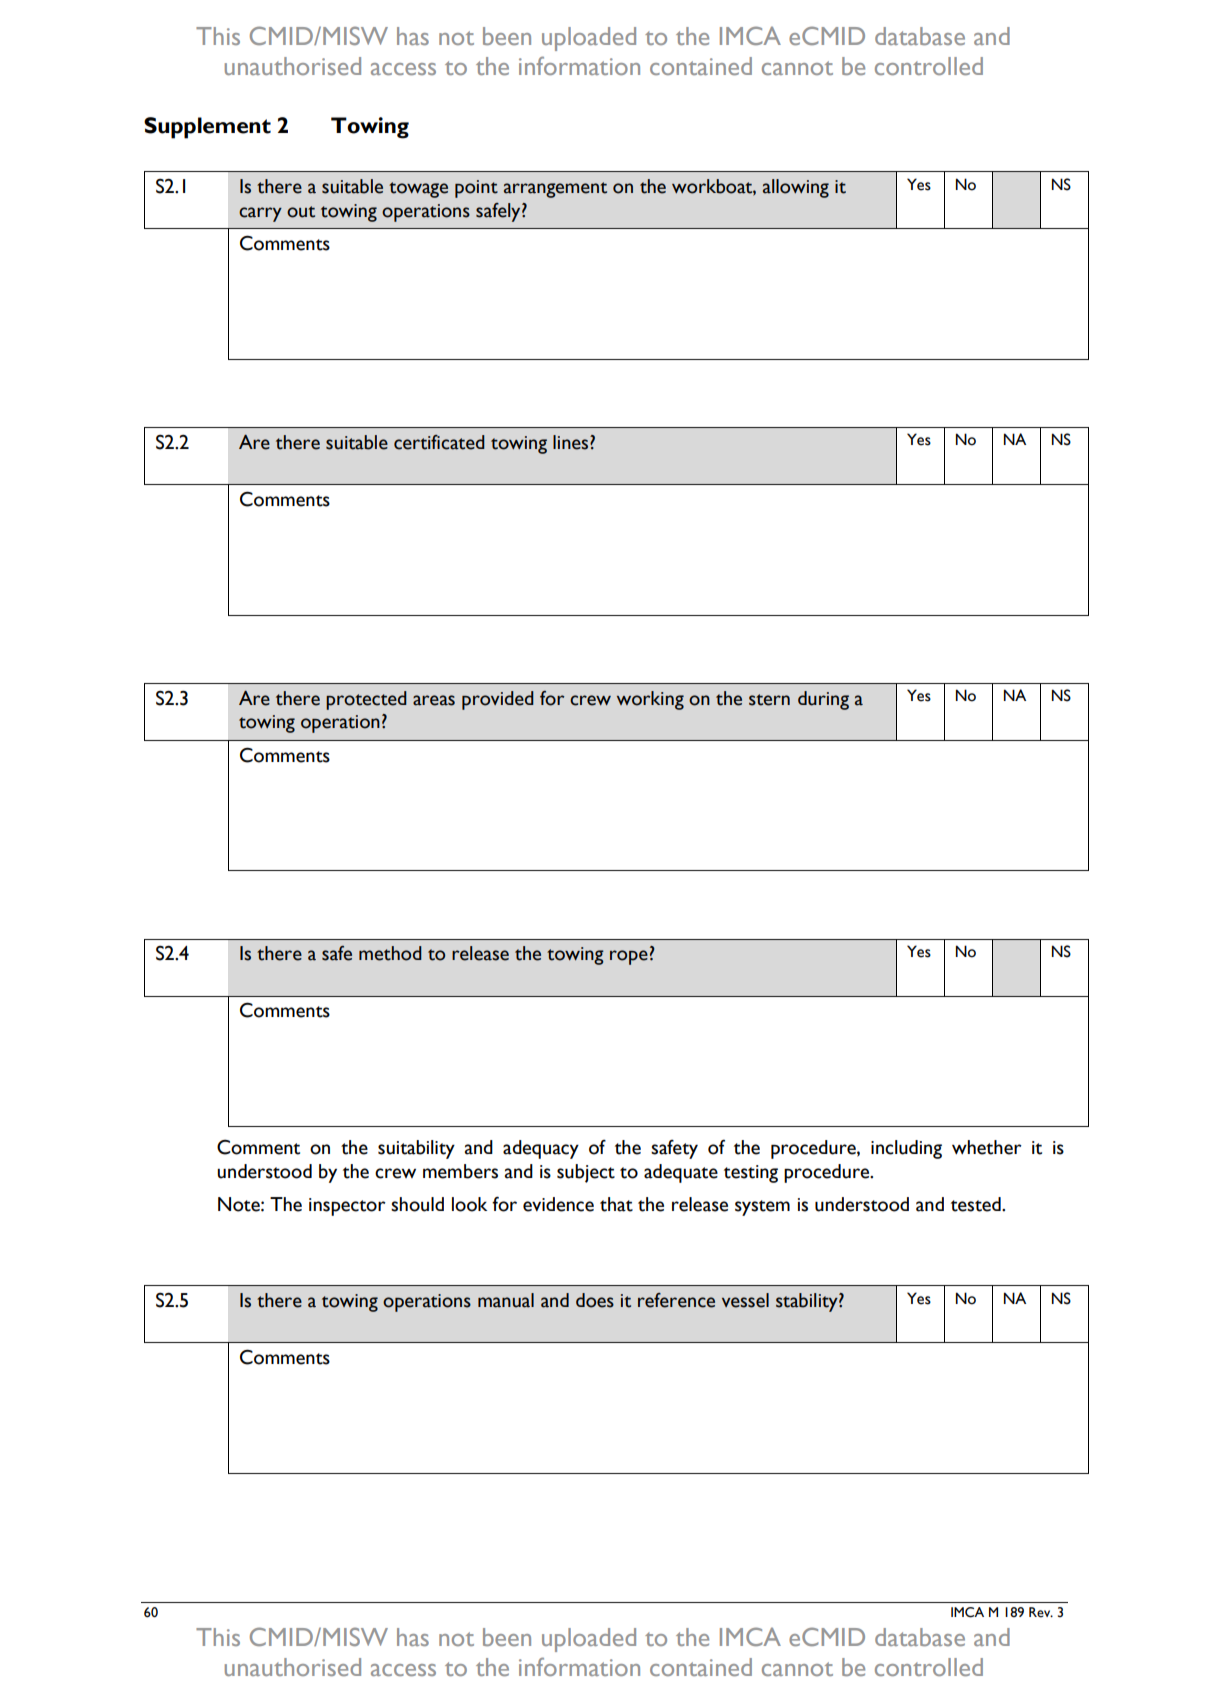  What do you see at coordinates (650, 700) in the screenshot?
I see `working` at bounding box center [650, 700].
